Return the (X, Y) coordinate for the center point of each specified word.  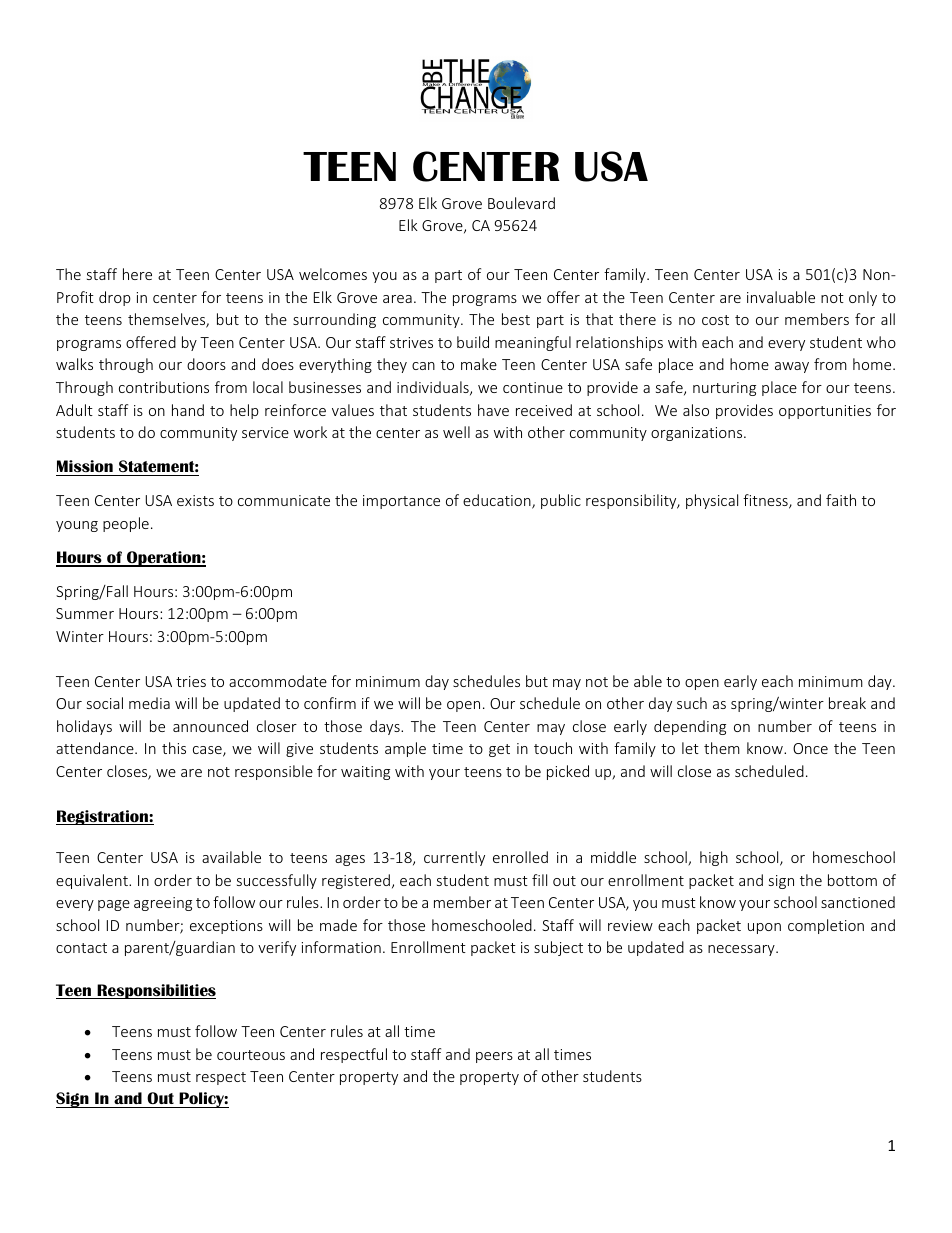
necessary (742, 950)
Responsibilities (155, 991)
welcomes (333, 274)
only (863, 298)
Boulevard (521, 203)
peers (494, 1057)
